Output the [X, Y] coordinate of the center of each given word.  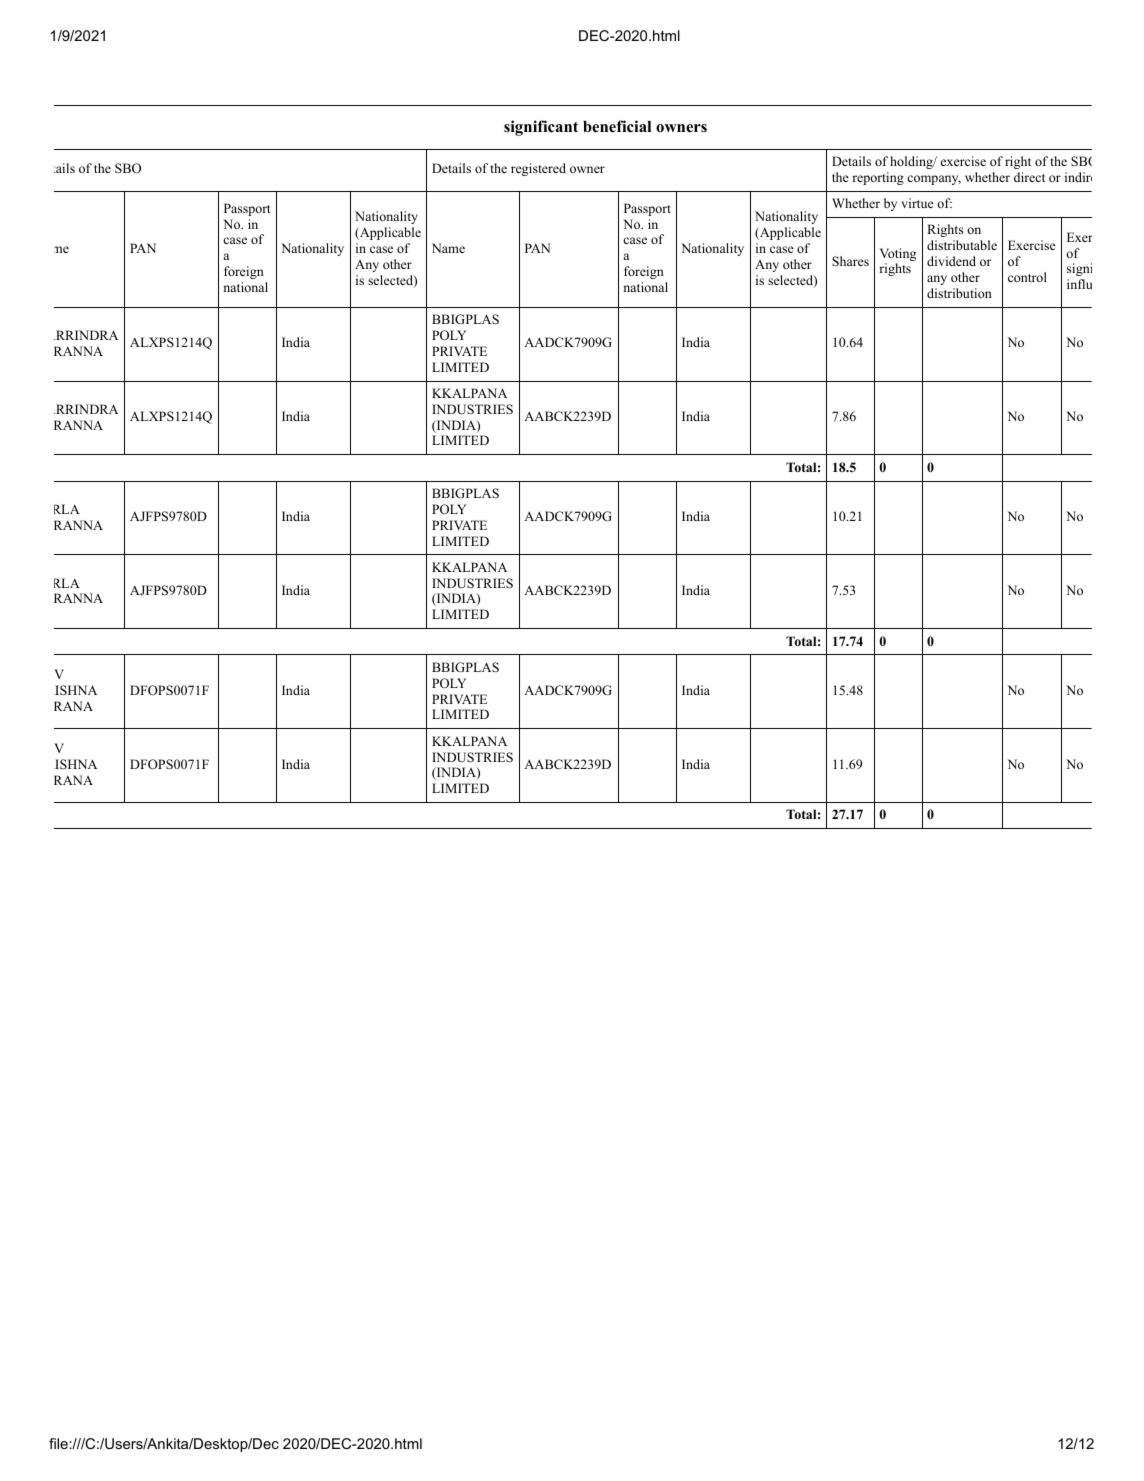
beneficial [617, 126]
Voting [898, 256]
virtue [917, 203]
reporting [878, 178]
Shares [850, 261]
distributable [962, 245]
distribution [959, 293]
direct [1029, 177]
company [934, 180]
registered [538, 169]
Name [448, 248]
